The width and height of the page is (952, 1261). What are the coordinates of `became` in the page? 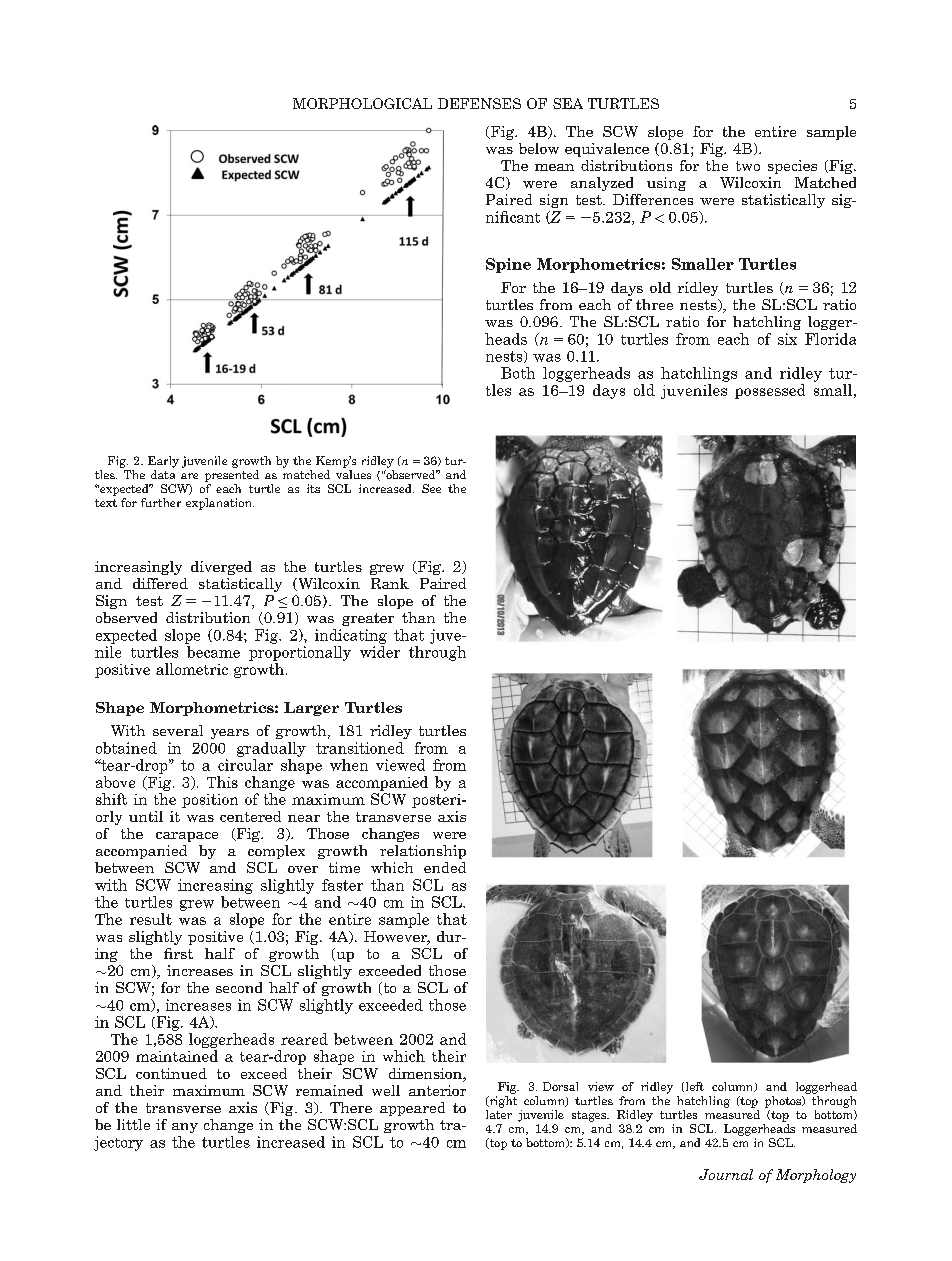 It's located at (213, 652).
